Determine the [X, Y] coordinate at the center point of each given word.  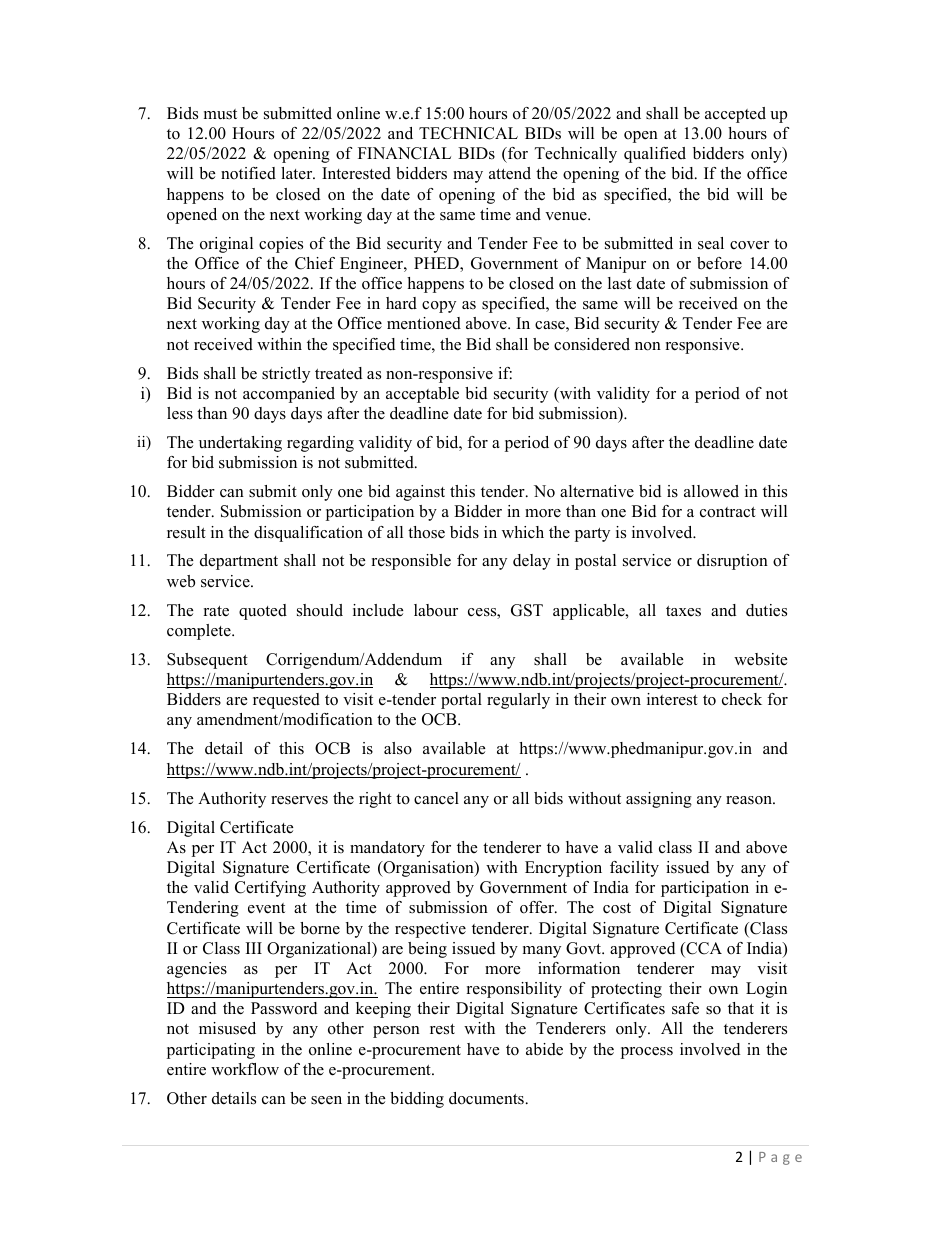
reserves [299, 800]
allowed [711, 491]
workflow [245, 1069]
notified [248, 173]
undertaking [240, 444]
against [420, 493]
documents [486, 1098]
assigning [659, 800]
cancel [436, 798]
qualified [655, 155]
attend [510, 173]
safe [685, 1008]
